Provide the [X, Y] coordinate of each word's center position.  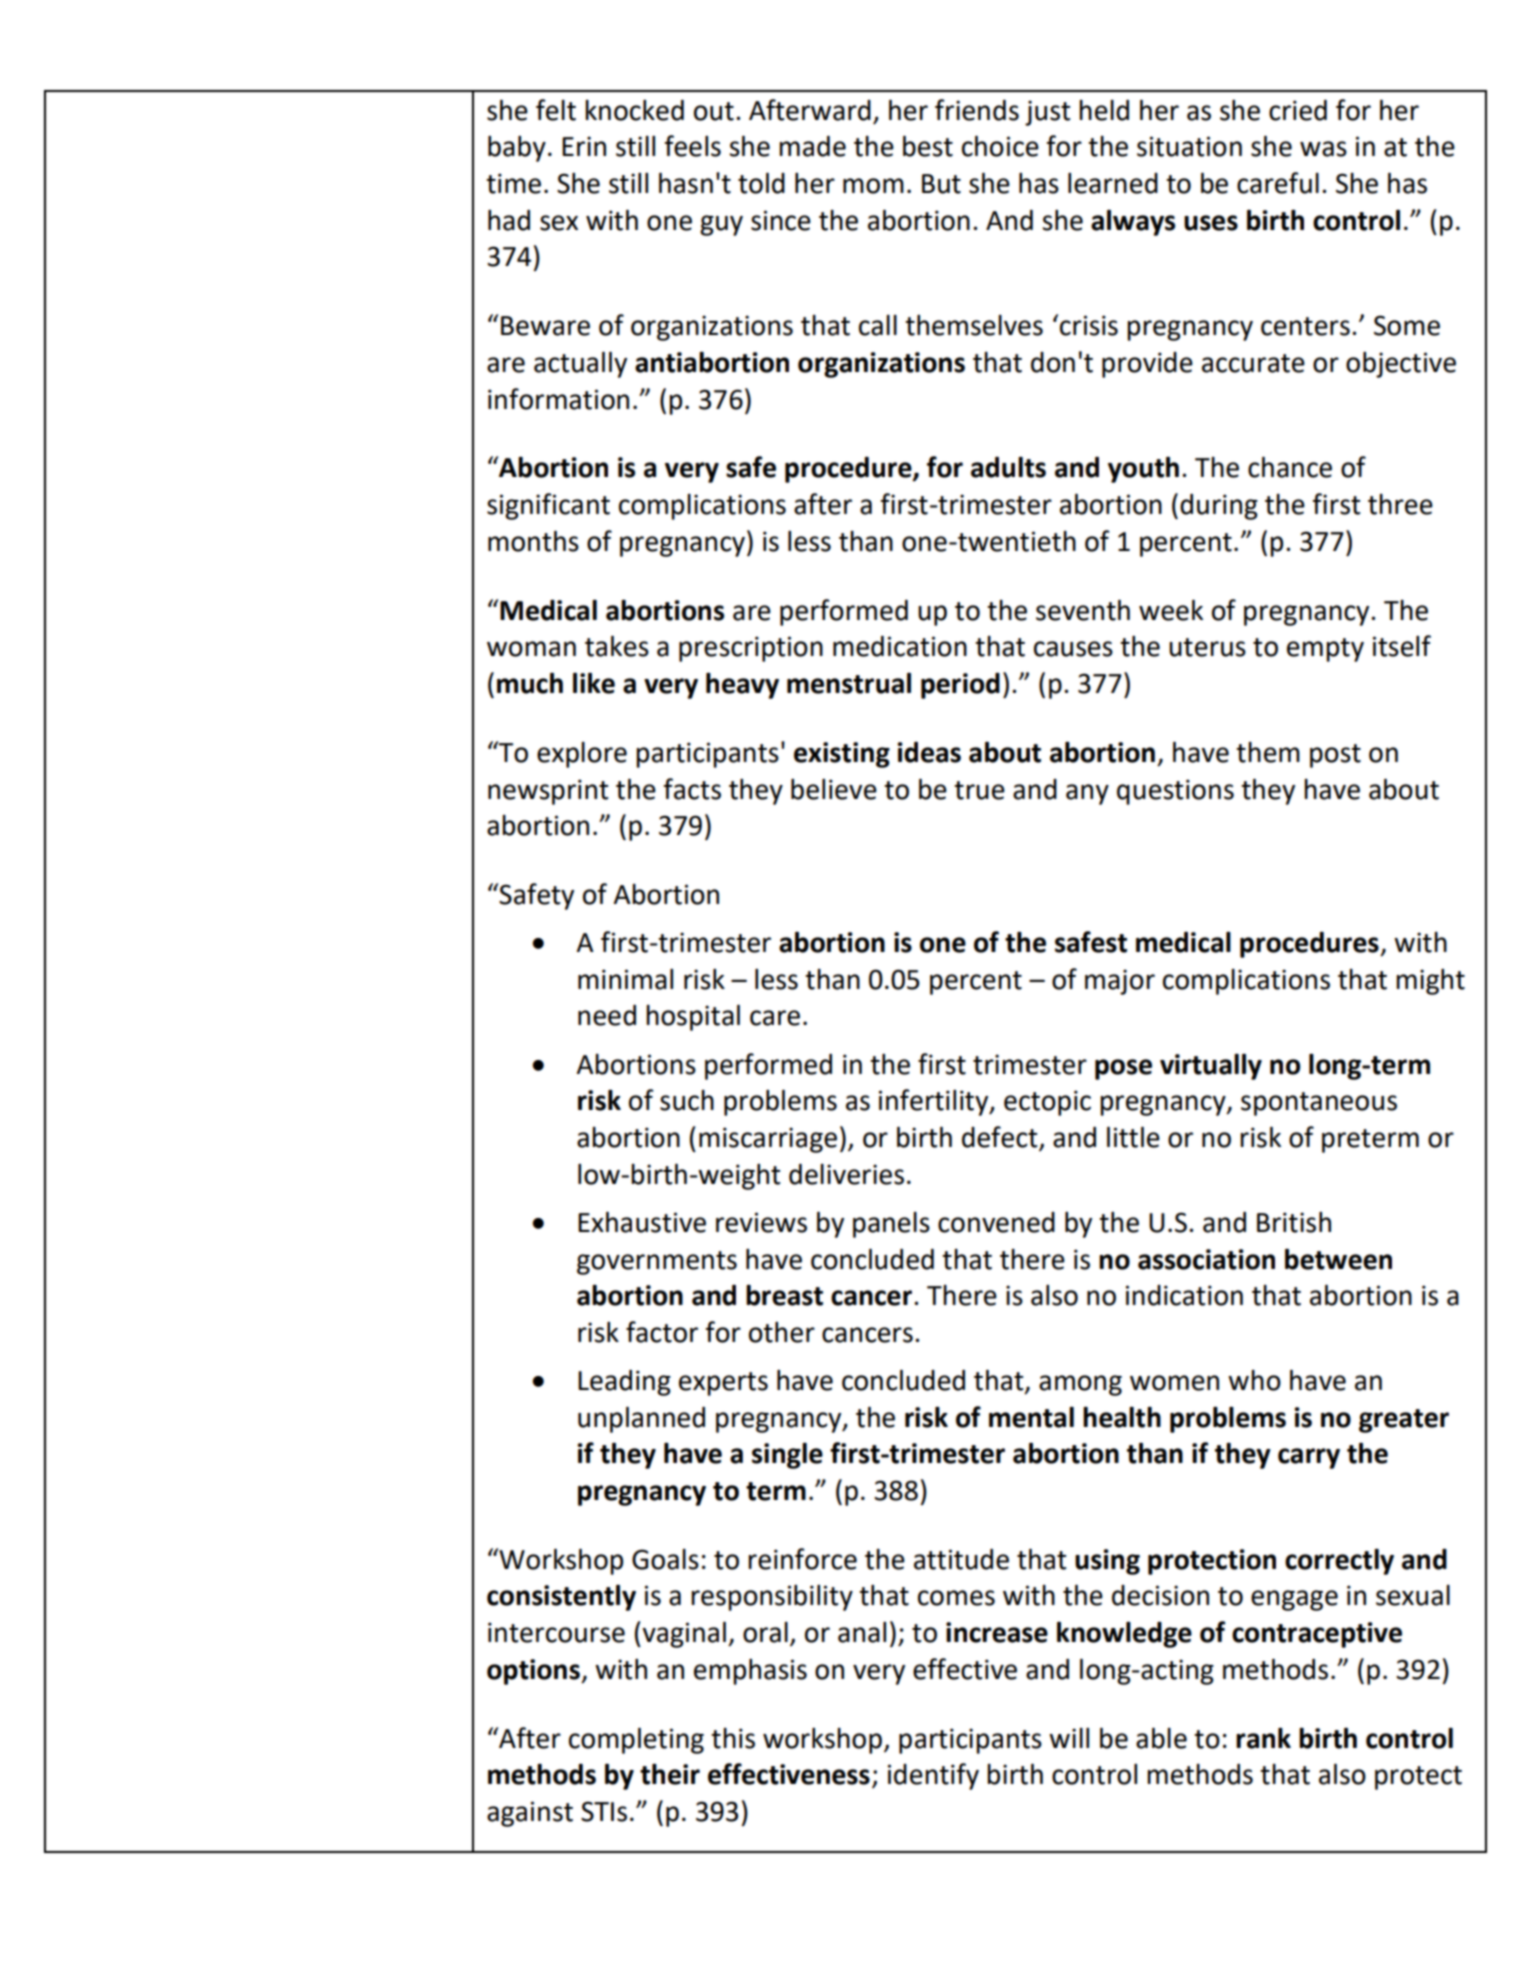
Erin [584, 146]
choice [1000, 146]
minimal [625, 979]
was [1323, 149]
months [533, 541]
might [1430, 982]
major [1120, 982]
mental [1031, 1417]
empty [1325, 650]
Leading [624, 1383]
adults [1008, 467]
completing [636, 1741]
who [1254, 1380]
